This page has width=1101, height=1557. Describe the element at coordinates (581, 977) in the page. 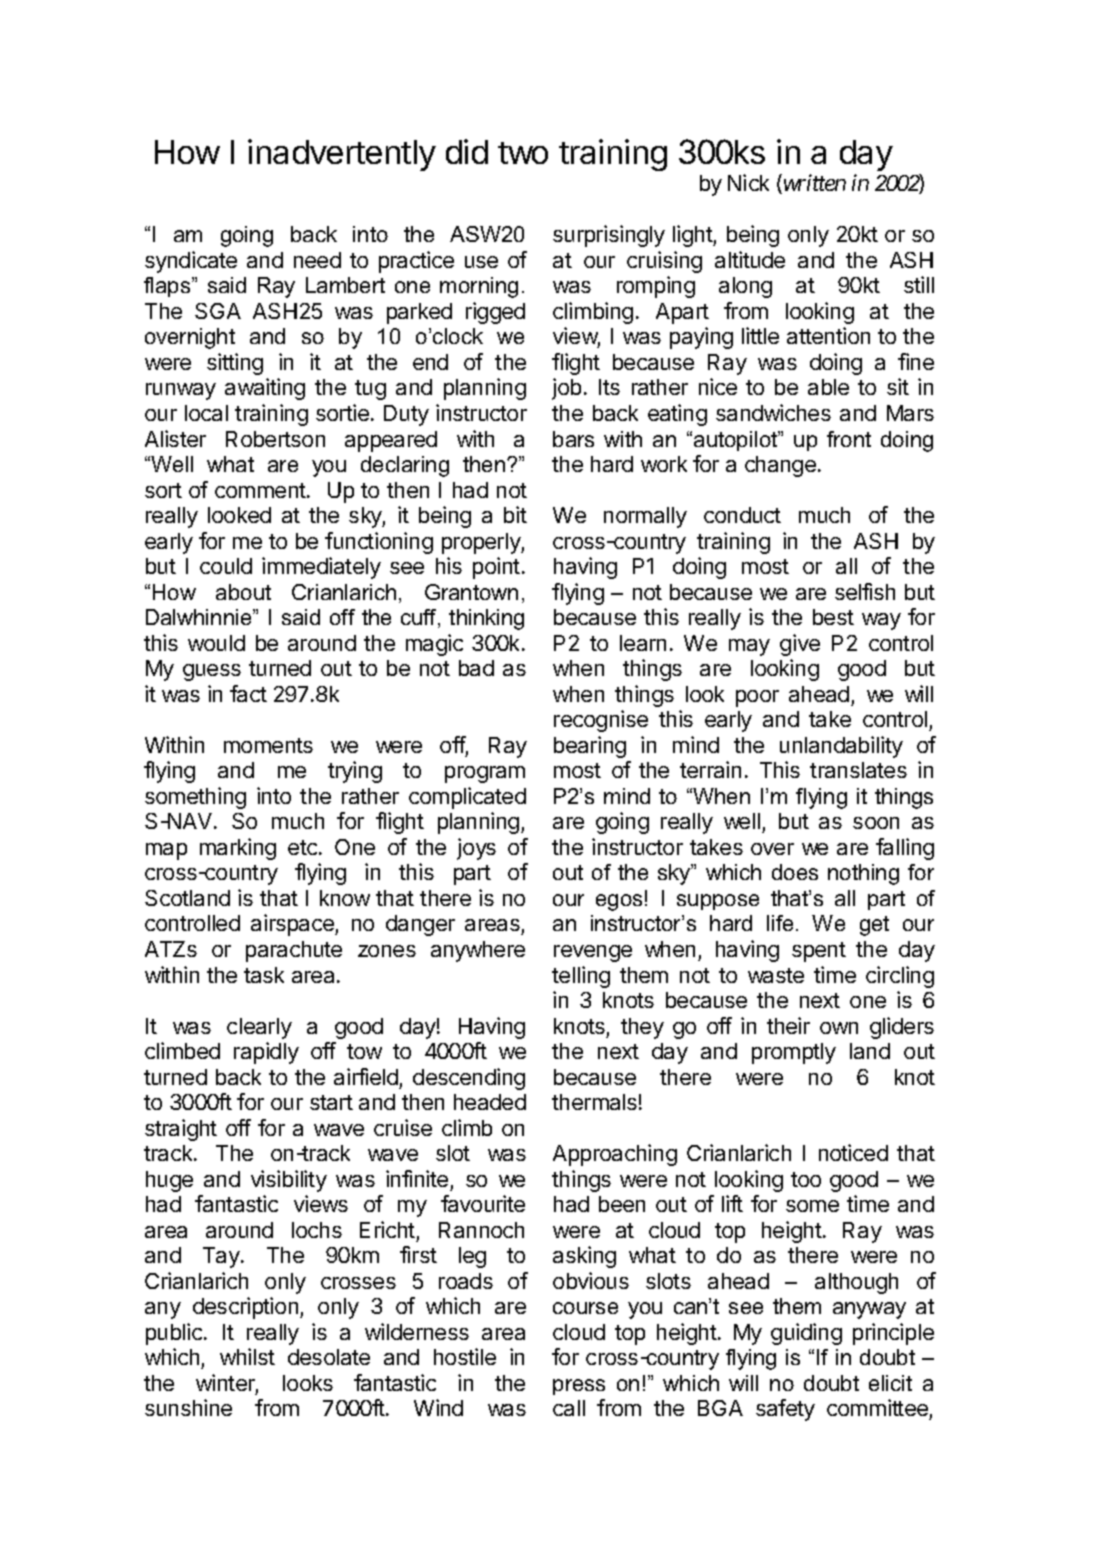

I see `telling` at that location.
